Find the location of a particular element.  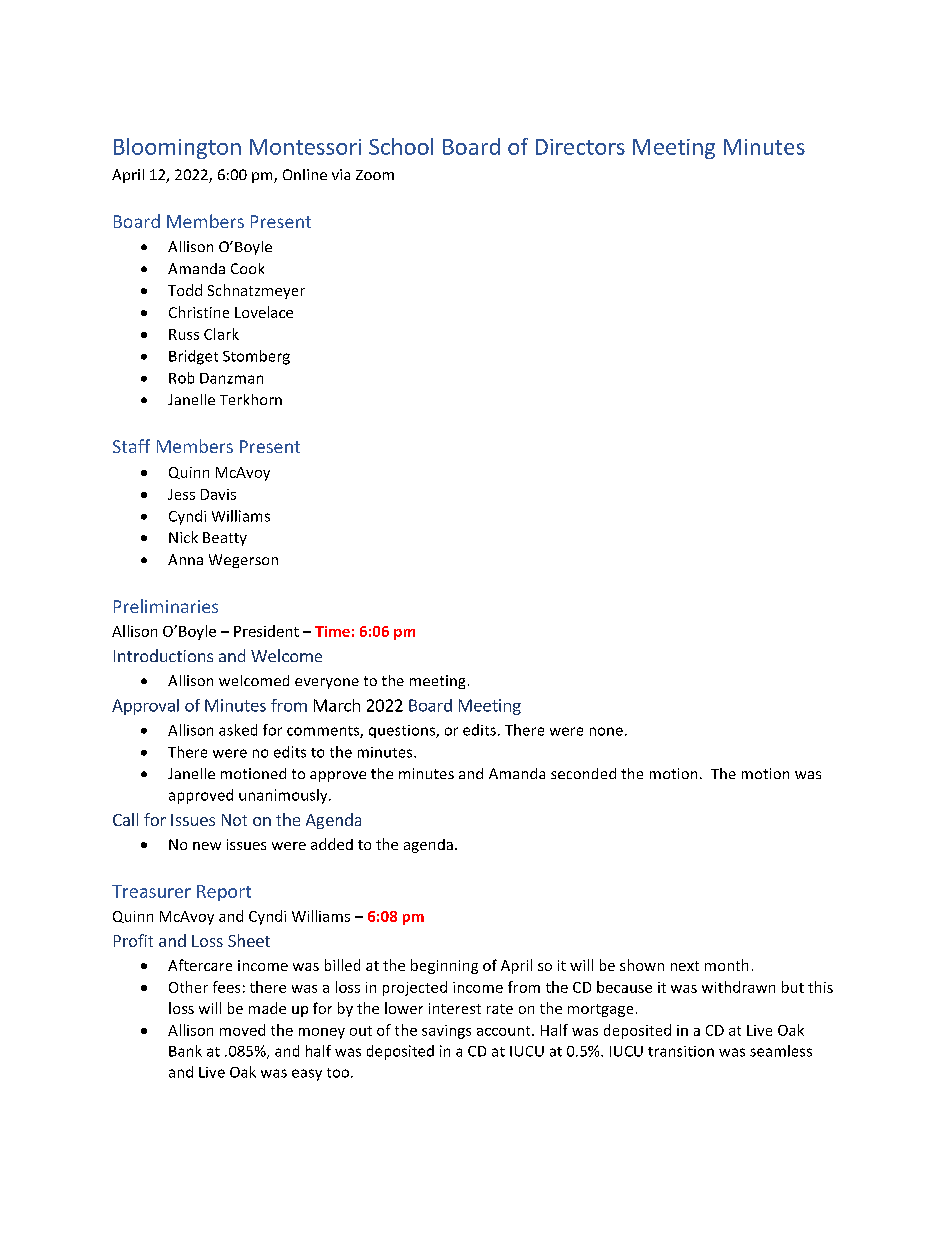

Bank is located at coordinates (185, 1051).
